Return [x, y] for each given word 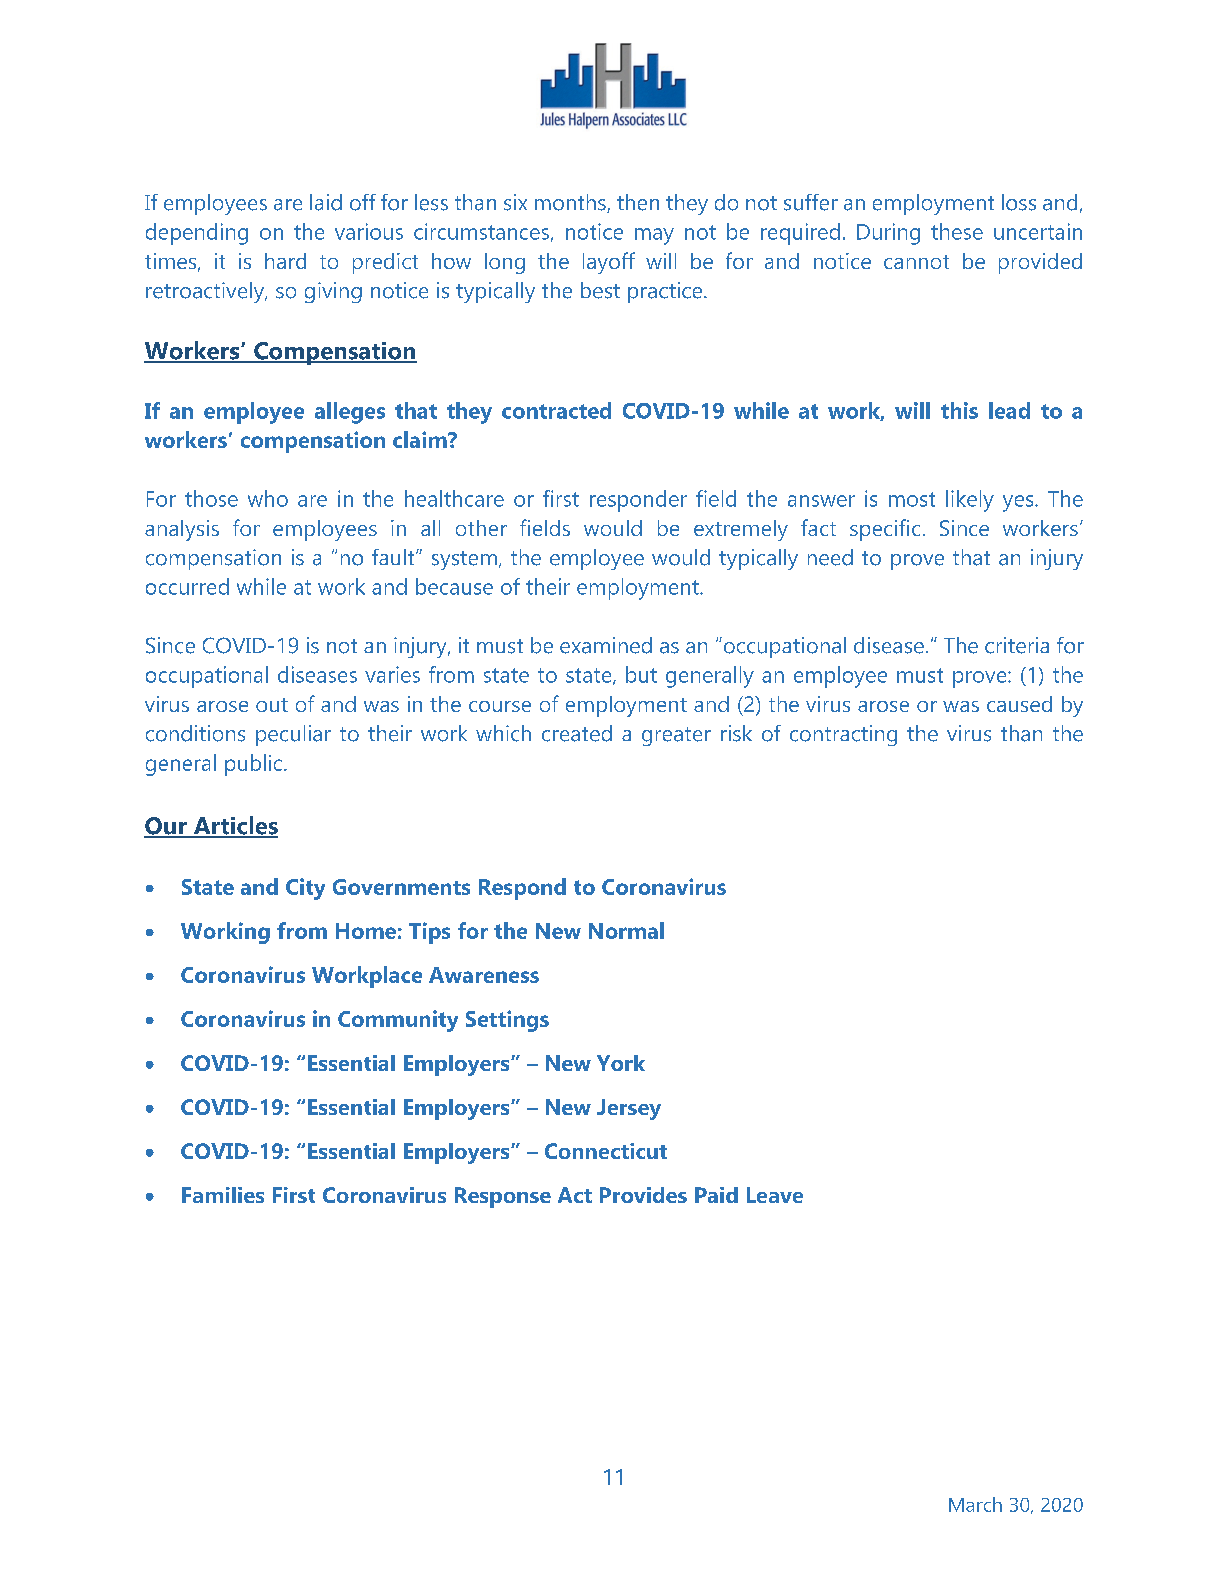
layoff [609, 263]
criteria [1017, 645]
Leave [775, 1195]
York [621, 1063]
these [957, 231]
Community [398, 1021]
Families [223, 1195]
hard [285, 261]
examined [606, 645]
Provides [643, 1195]
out [272, 705]
